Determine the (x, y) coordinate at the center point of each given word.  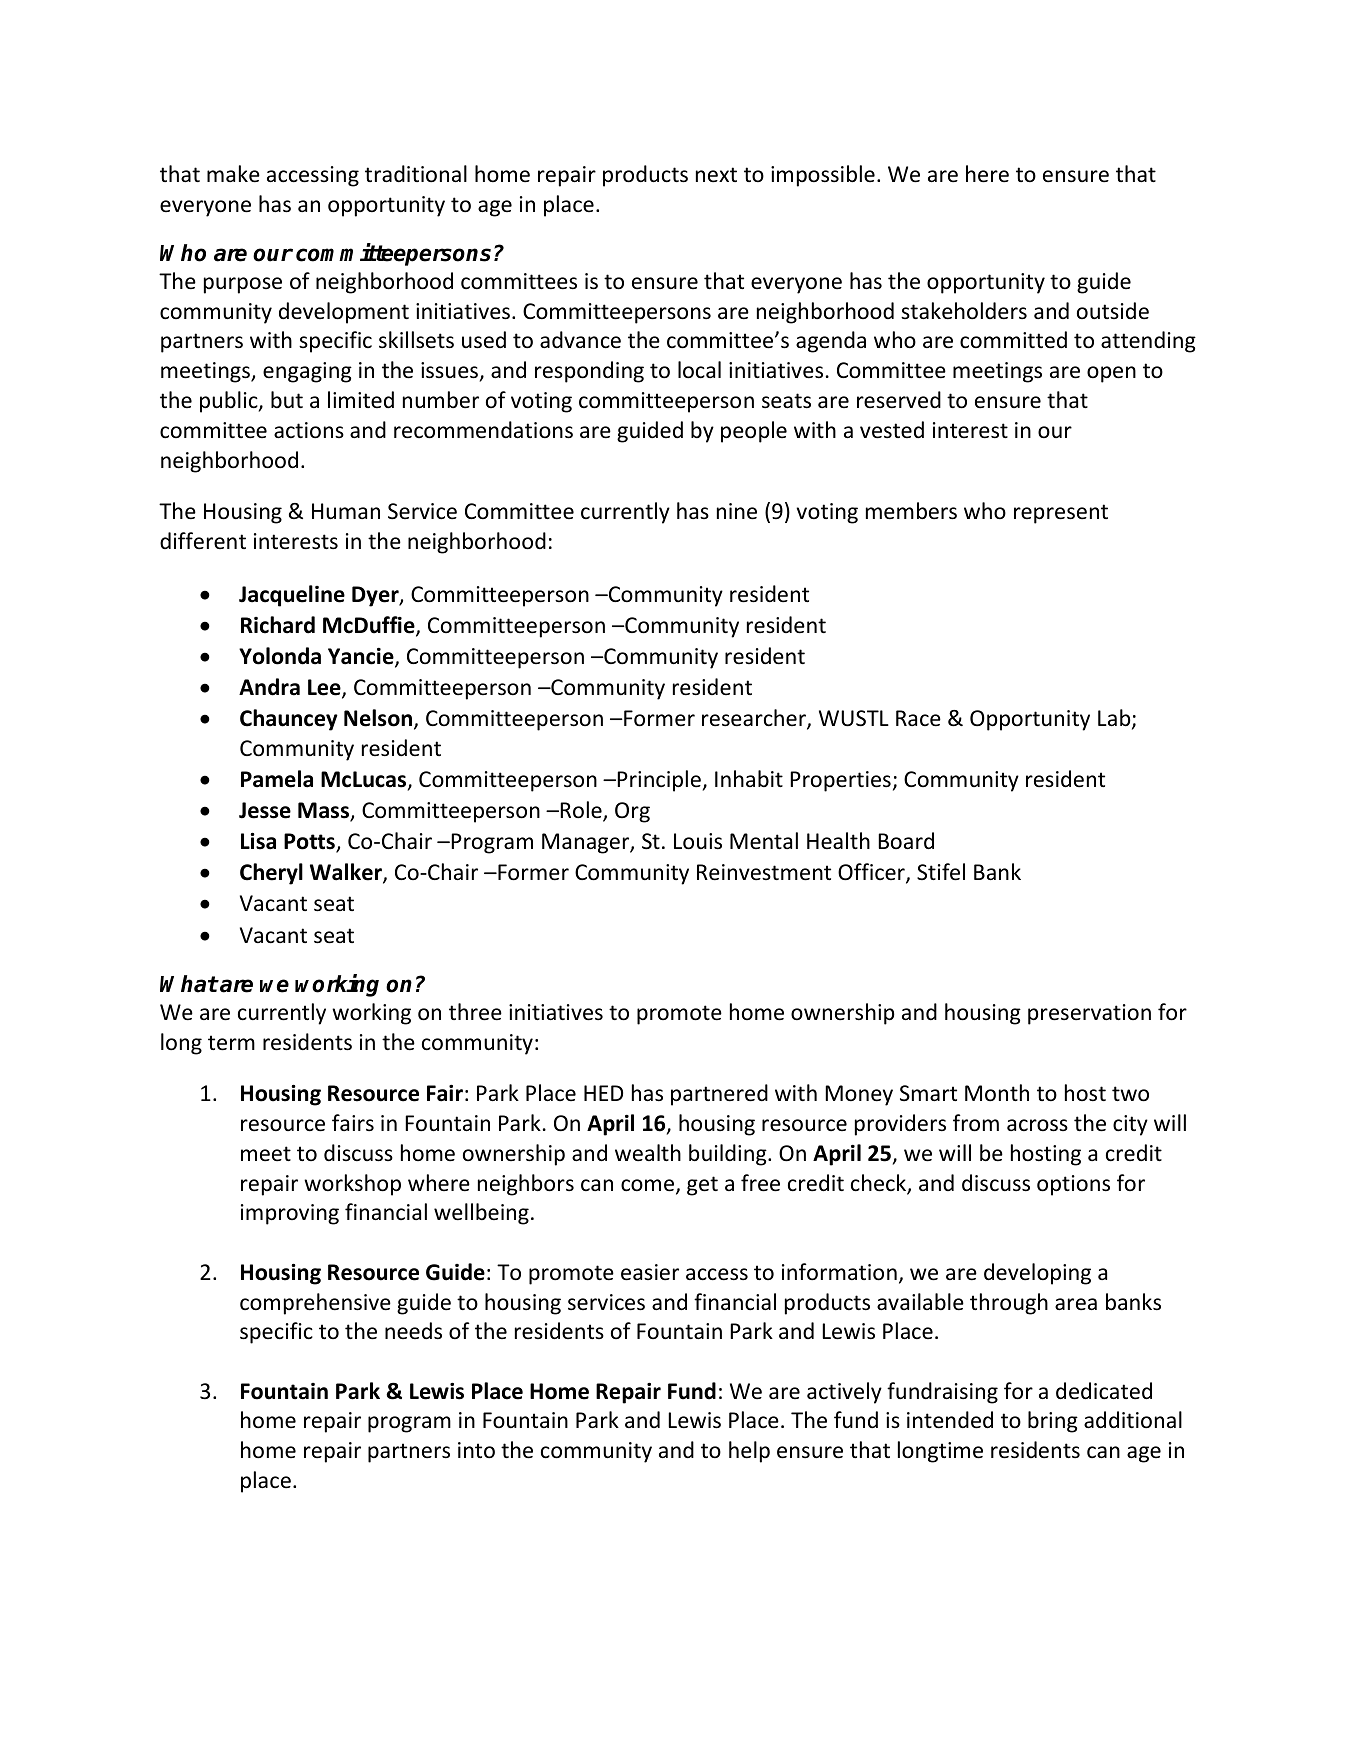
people (754, 432)
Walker (347, 873)
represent (1061, 514)
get (702, 1186)
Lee (325, 689)
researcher (755, 719)
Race (918, 718)
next (716, 175)
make (233, 174)
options (1073, 1185)
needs (413, 1331)
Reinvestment (764, 872)
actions (309, 430)
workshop (352, 1185)
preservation (1089, 1014)
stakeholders (964, 311)
